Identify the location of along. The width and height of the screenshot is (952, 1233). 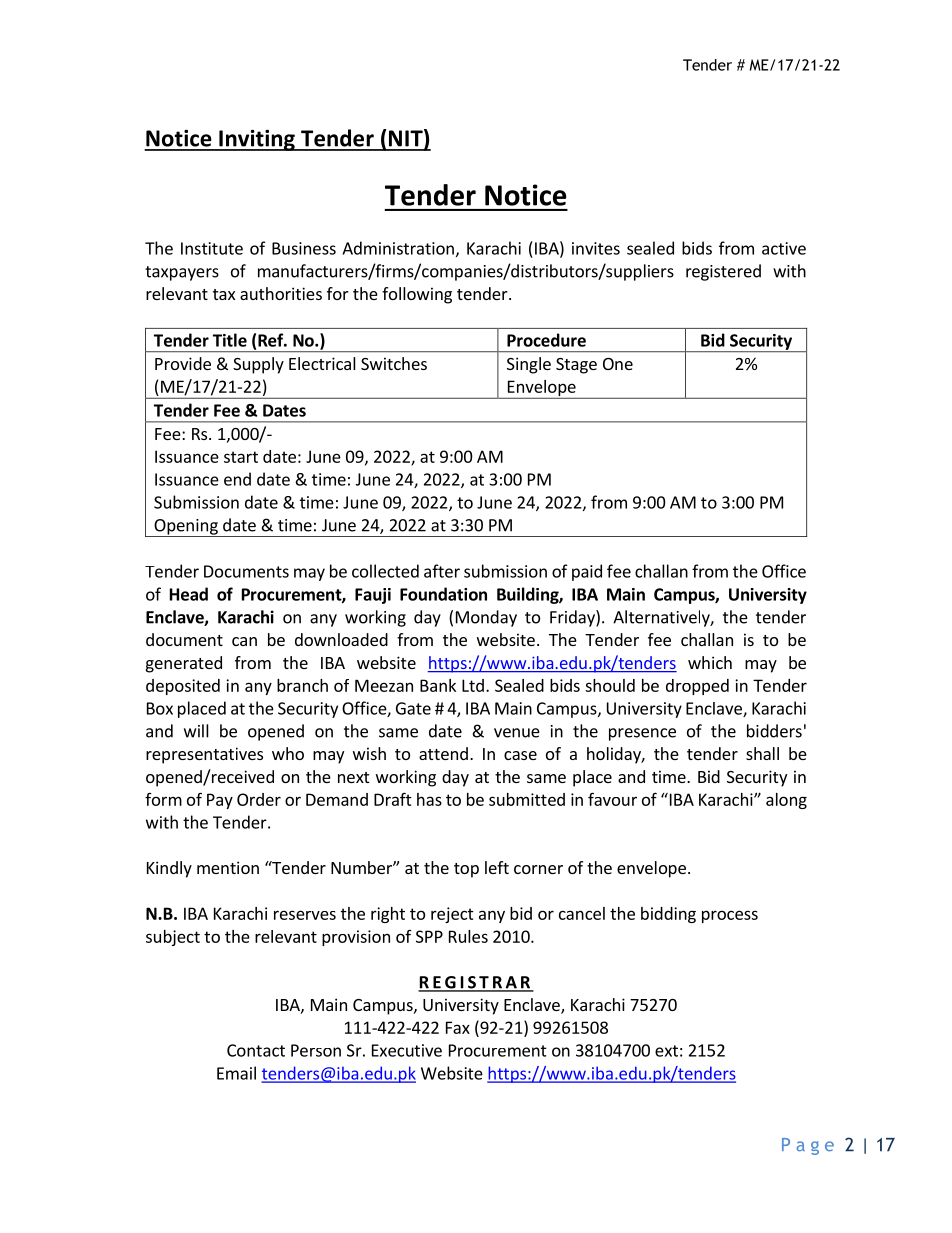
(786, 801).
